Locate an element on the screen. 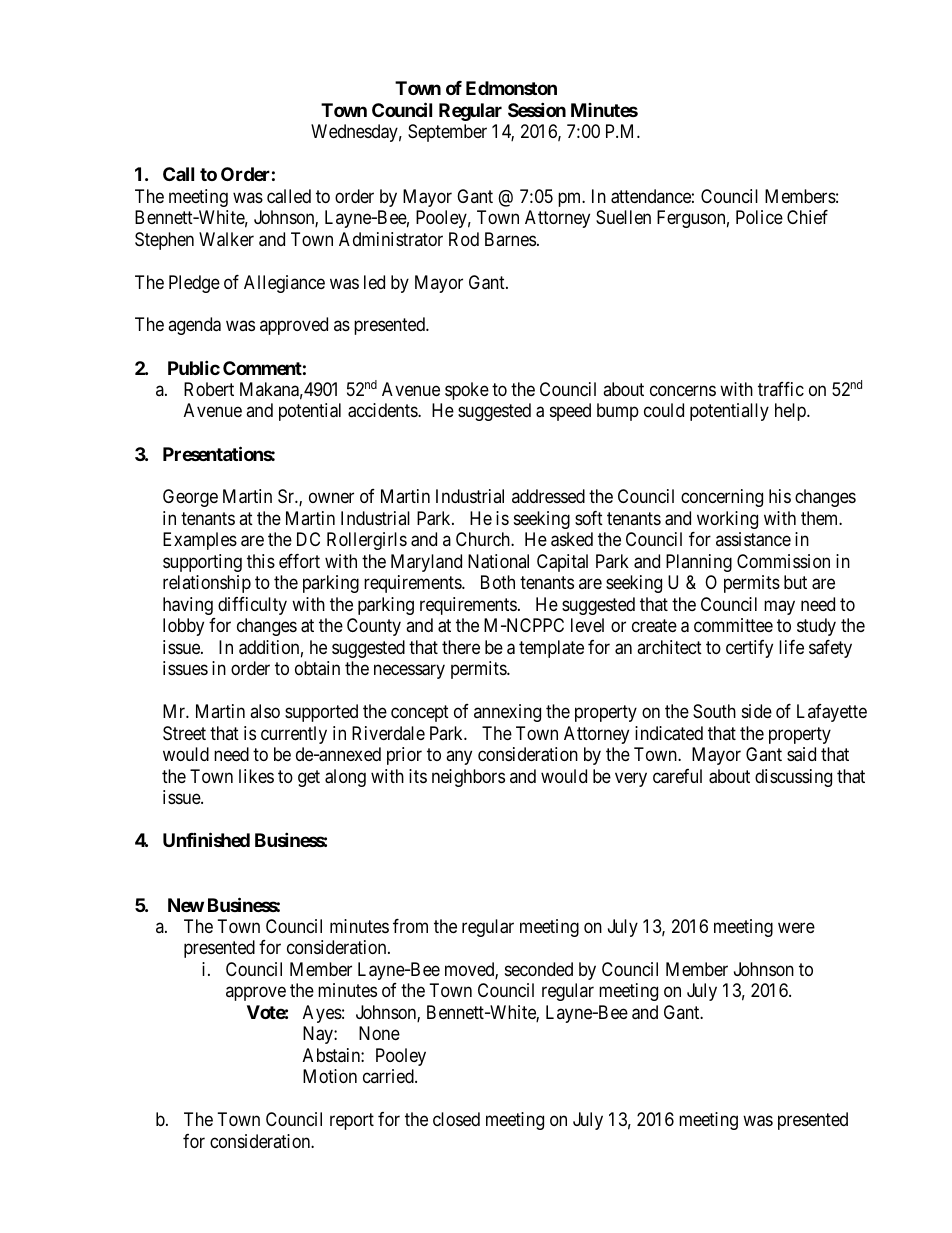 This screenshot has height=1233, width=952. closed is located at coordinates (456, 1119).
